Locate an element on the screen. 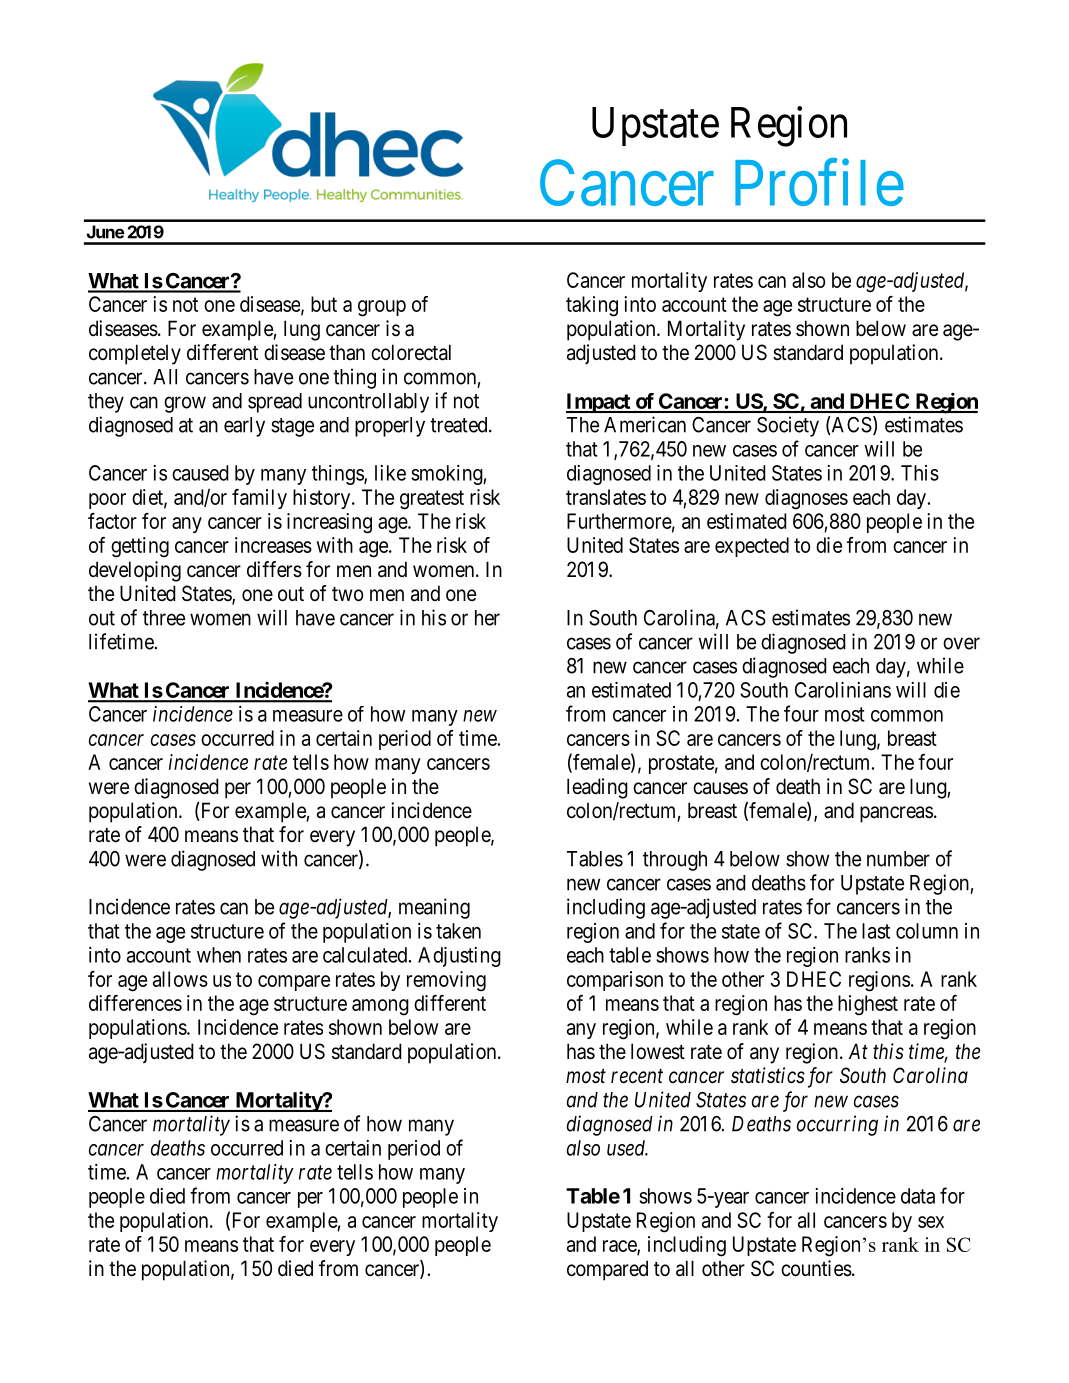  taking is located at coordinates (592, 306).
